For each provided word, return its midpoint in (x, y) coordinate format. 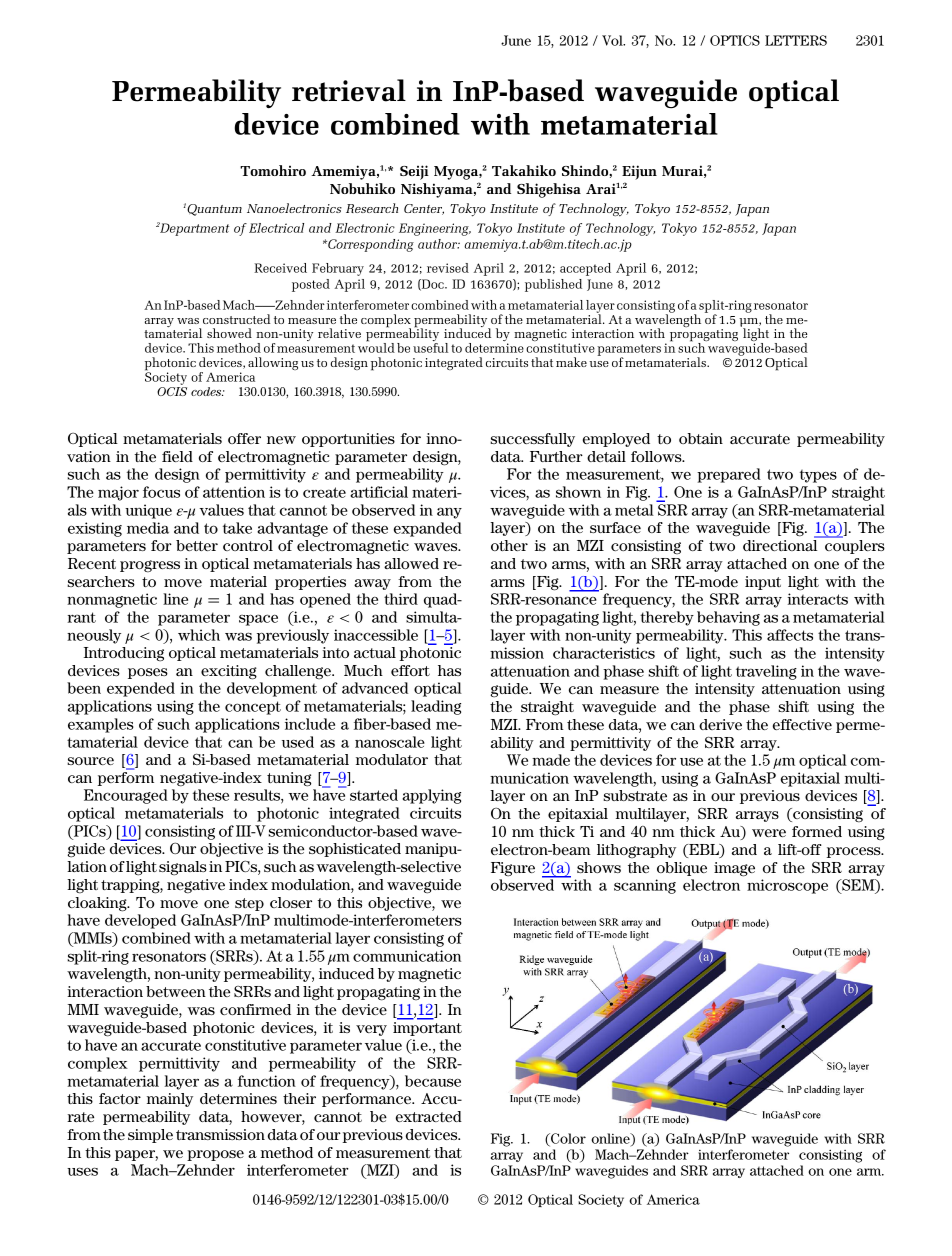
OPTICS (735, 40)
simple (150, 1136)
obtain (701, 438)
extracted (429, 1116)
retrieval (349, 90)
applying (431, 796)
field (177, 456)
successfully (532, 440)
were (769, 833)
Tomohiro (273, 170)
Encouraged (126, 796)
